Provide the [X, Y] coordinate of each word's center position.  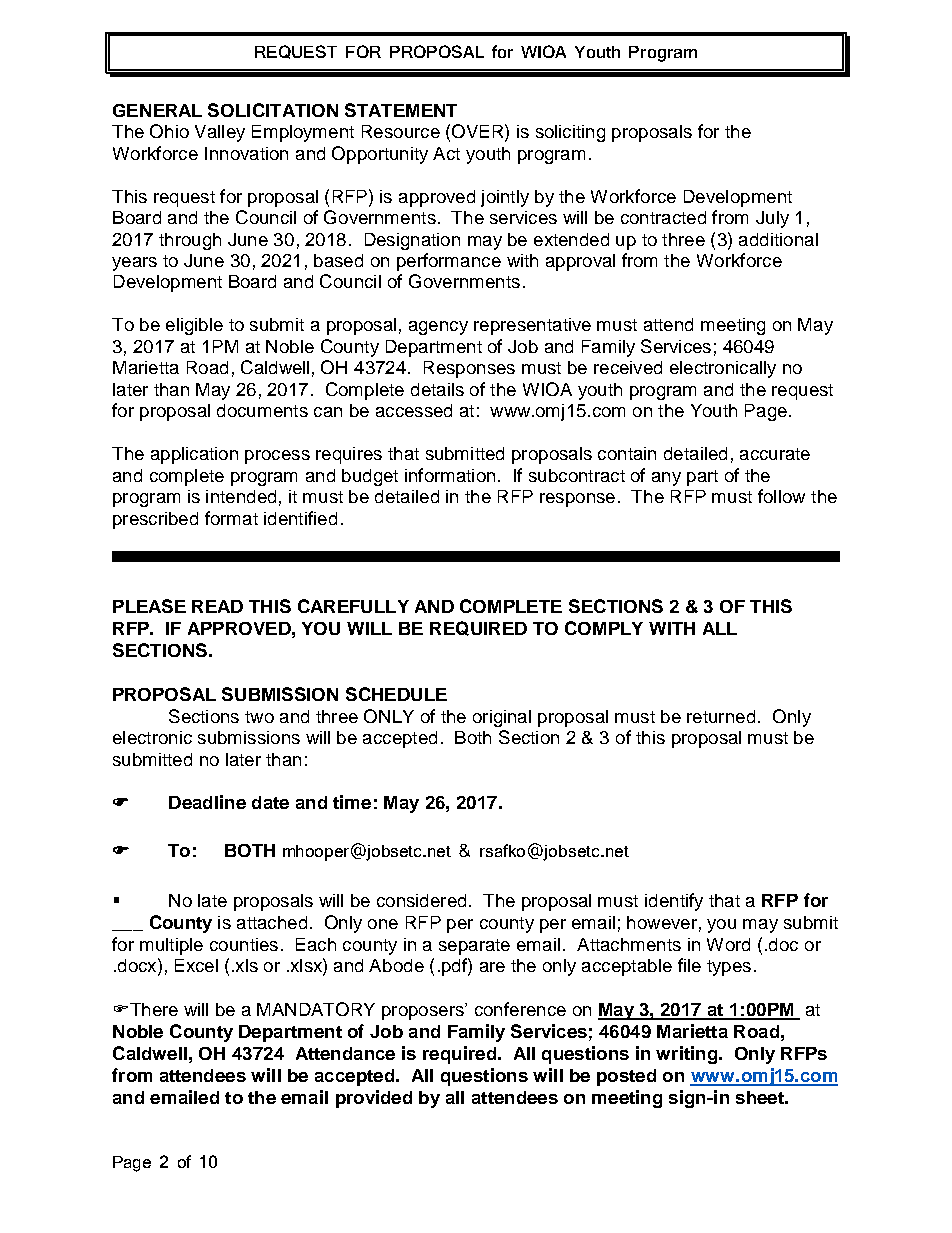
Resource [401, 131]
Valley [220, 133]
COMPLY [604, 628]
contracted [663, 217]
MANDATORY [316, 1009]
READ [217, 606]
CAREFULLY [353, 606]
